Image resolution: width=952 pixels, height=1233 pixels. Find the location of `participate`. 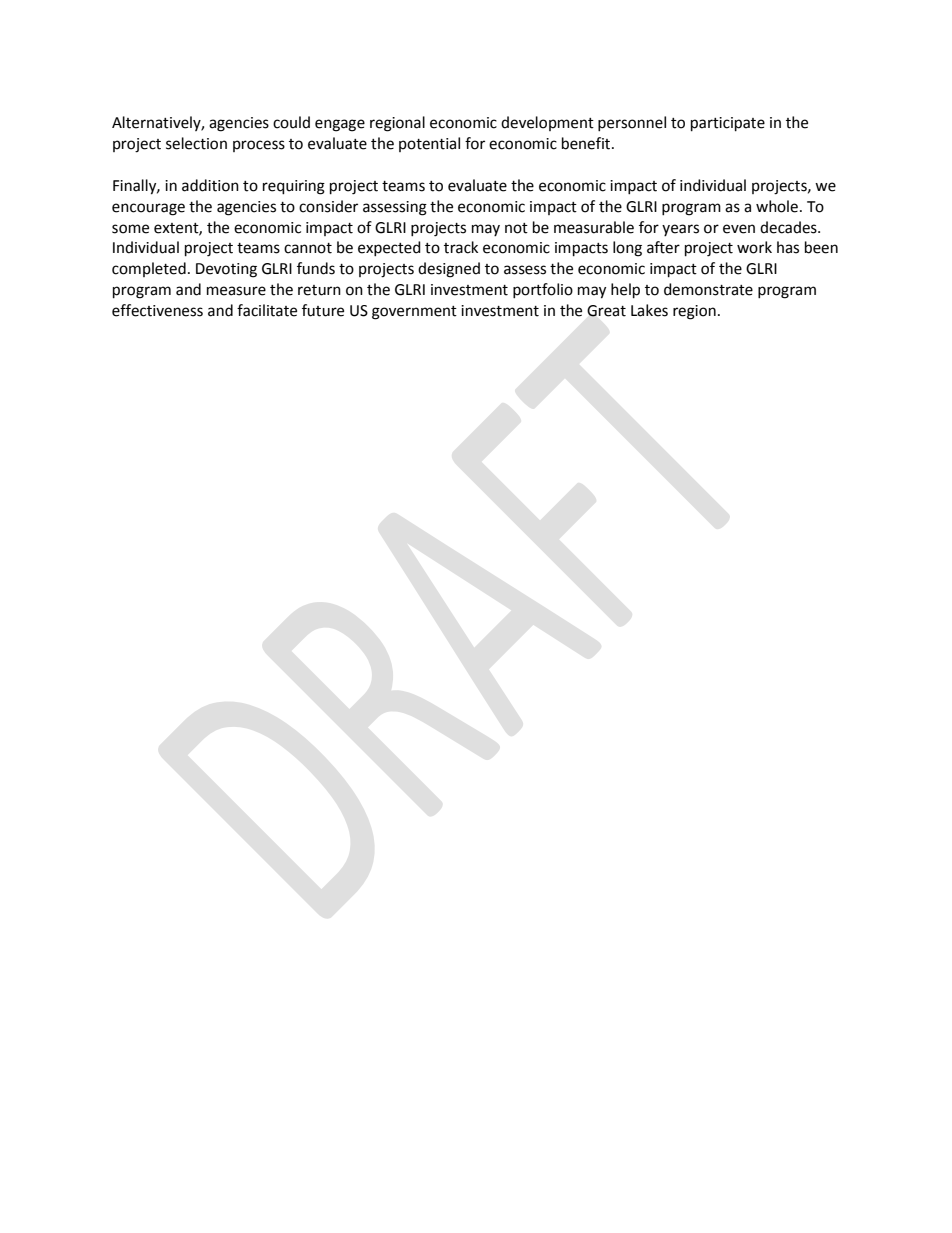

participate is located at coordinates (728, 124).
